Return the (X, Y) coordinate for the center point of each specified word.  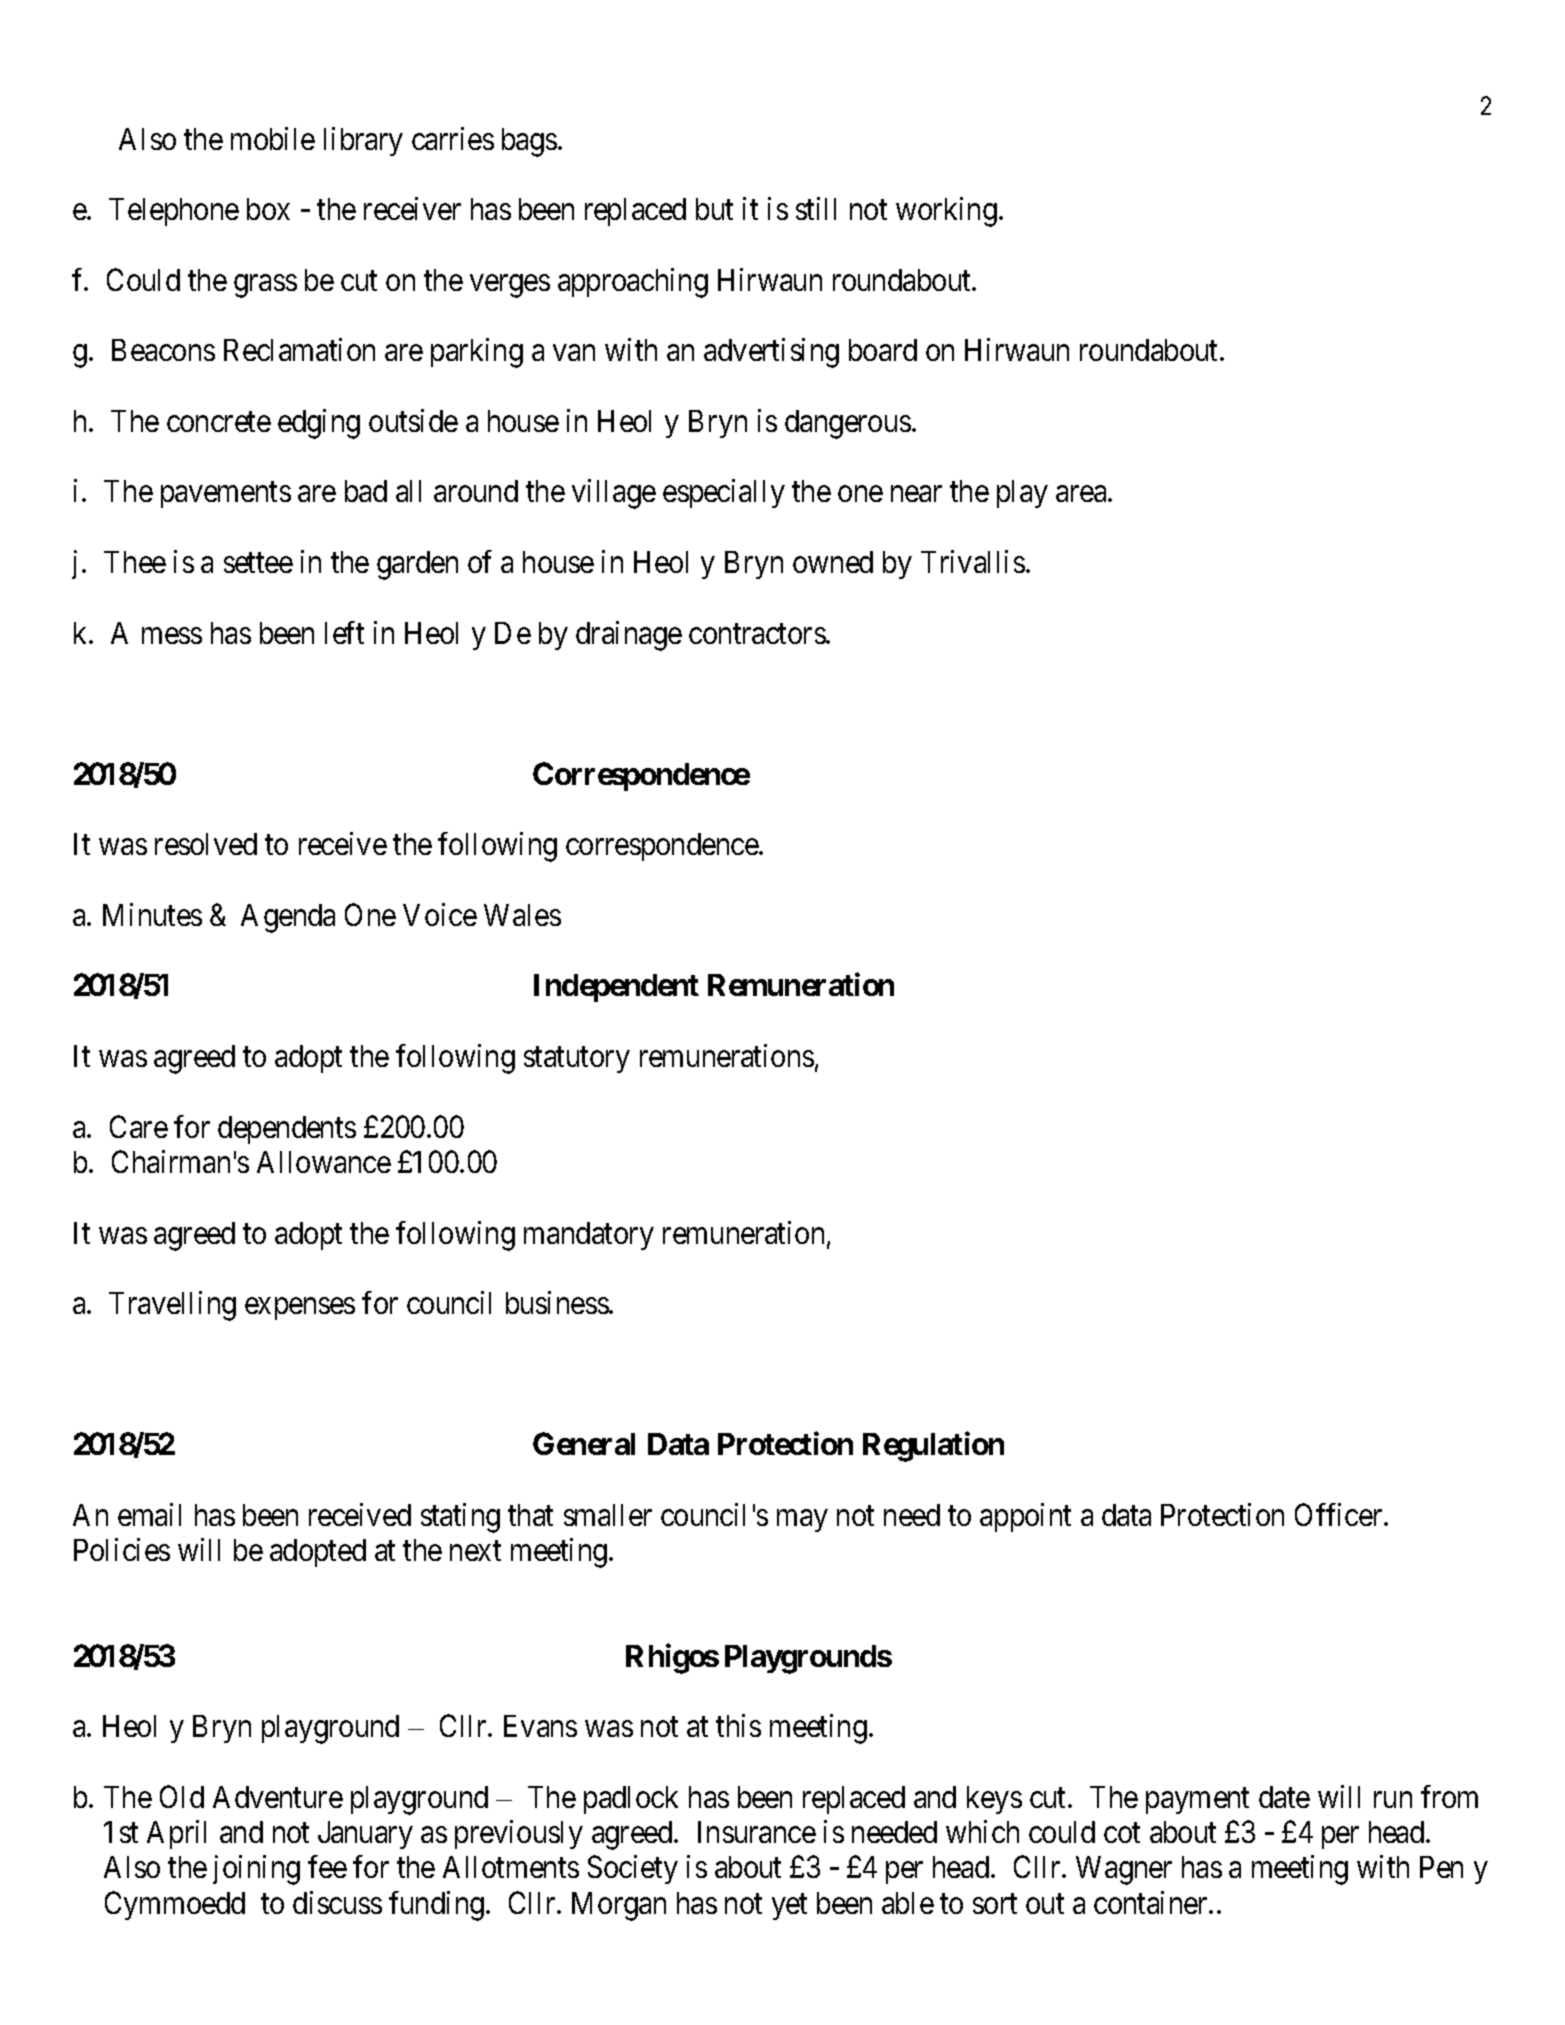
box (268, 209)
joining (256, 1870)
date (1284, 1797)
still (816, 208)
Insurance (757, 1832)
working (946, 212)
